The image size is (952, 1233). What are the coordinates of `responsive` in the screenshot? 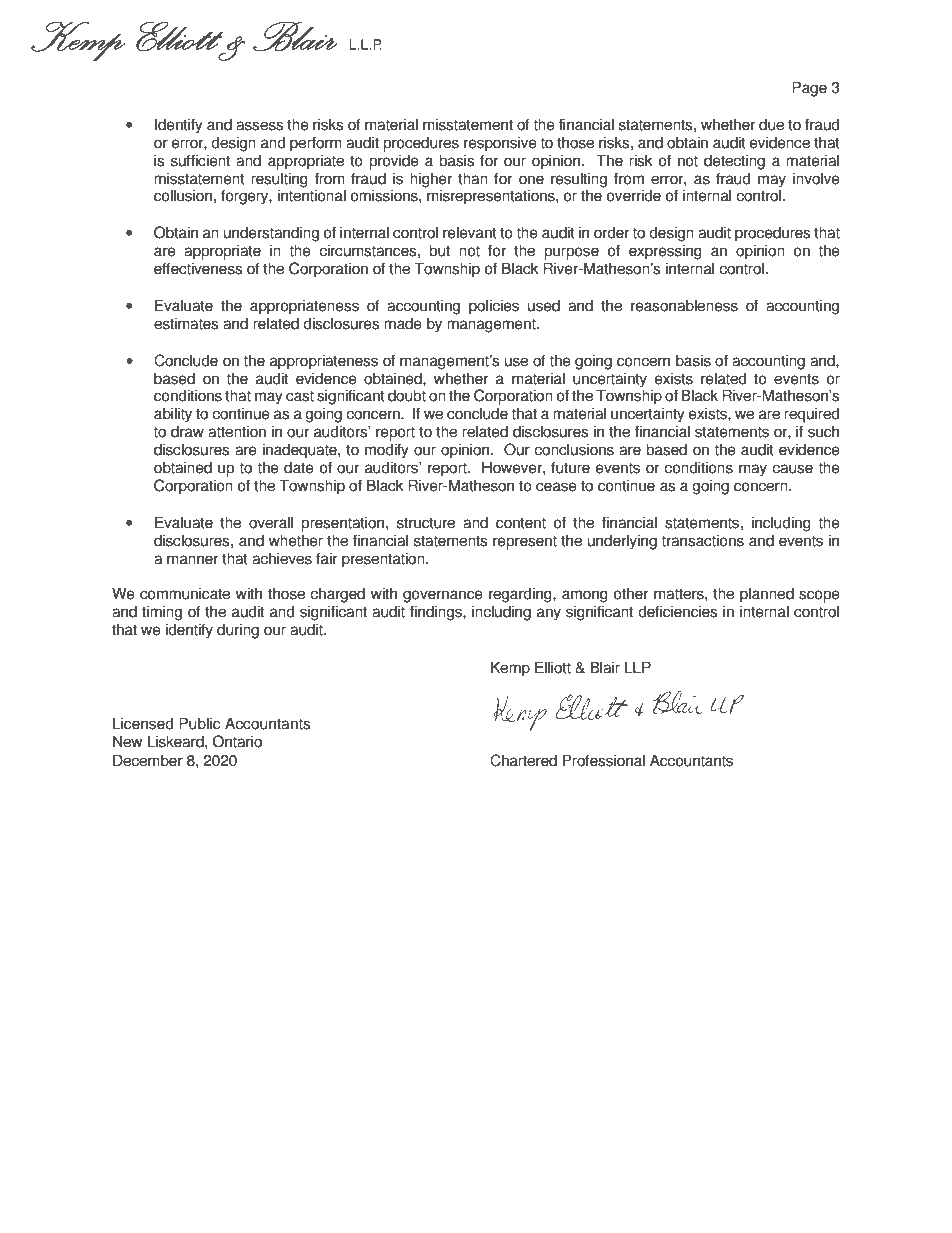 It's located at (500, 144).
